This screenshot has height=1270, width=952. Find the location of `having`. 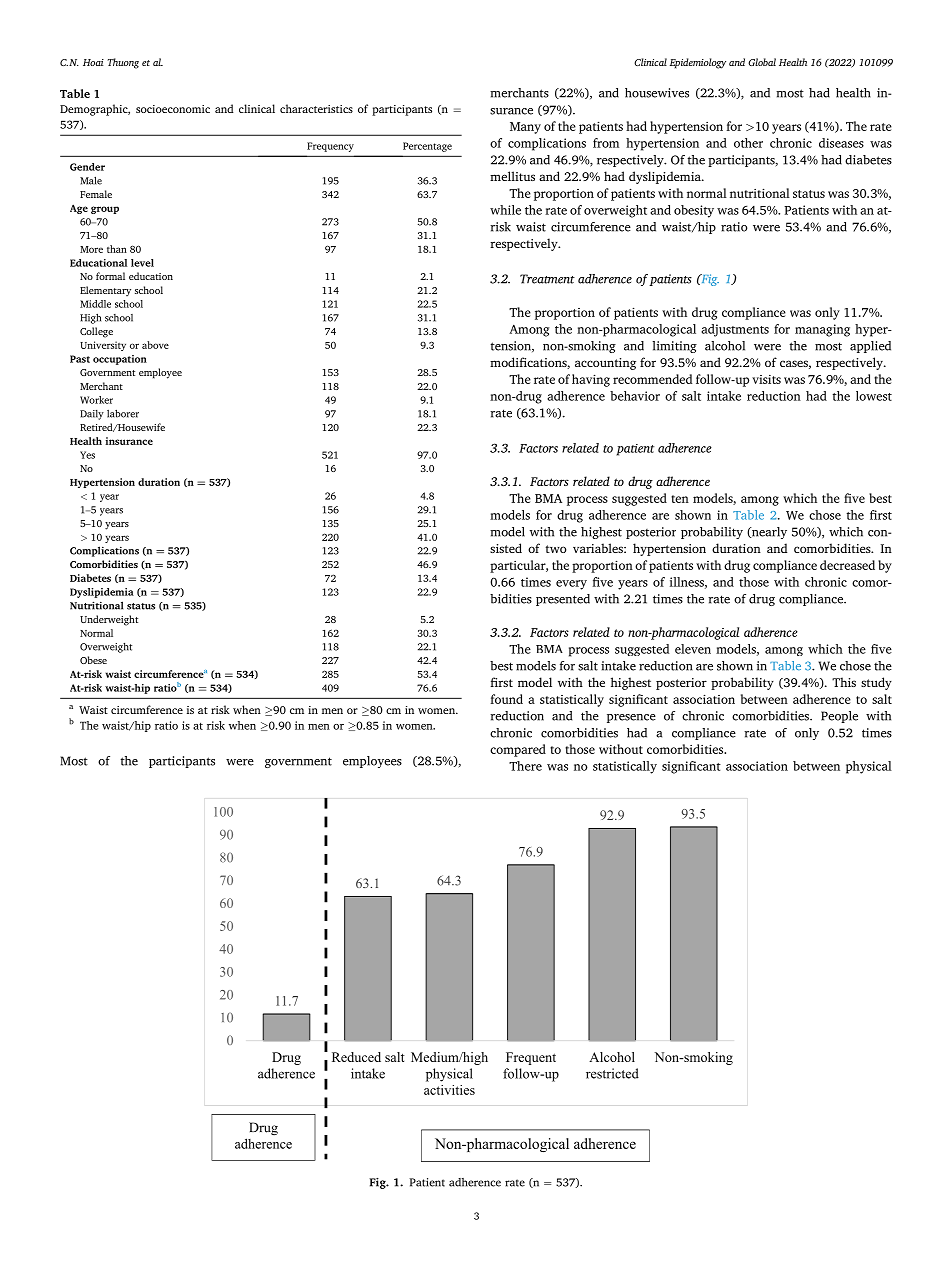

having is located at coordinates (591, 380).
